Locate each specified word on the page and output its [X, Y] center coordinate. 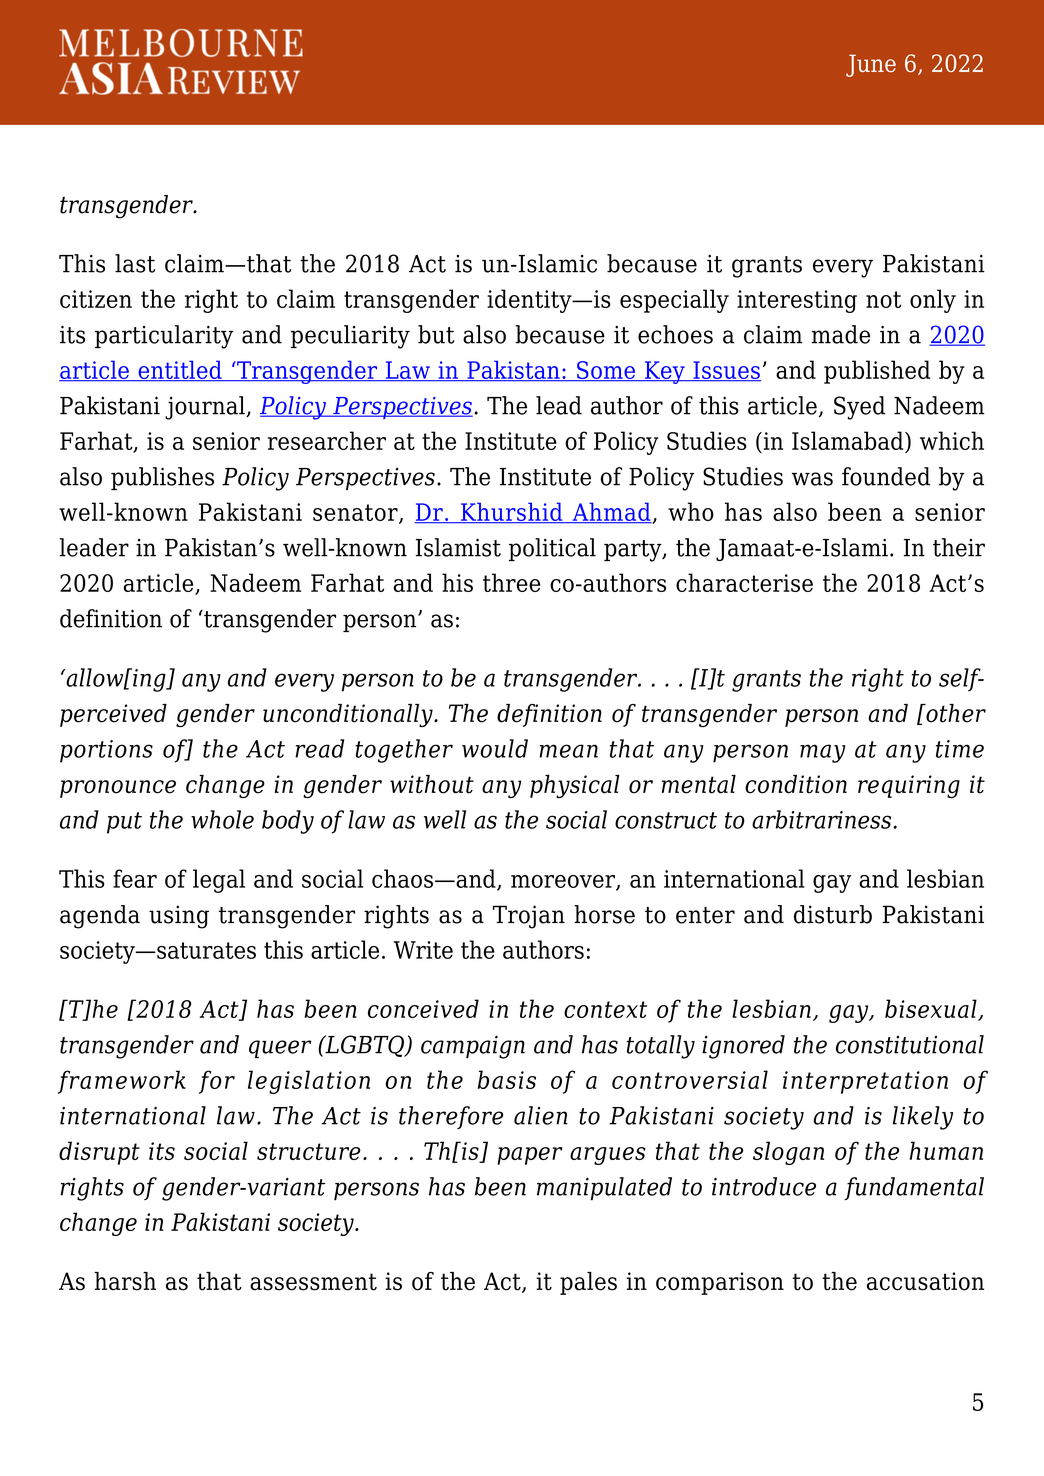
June [871, 65]
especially [674, 301]
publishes [162, 478]
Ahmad [611, 512]
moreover [564, 882]
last [135, 263]
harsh [125, 1281]
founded [886, 476]
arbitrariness [823, 819]
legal [219, 881]
